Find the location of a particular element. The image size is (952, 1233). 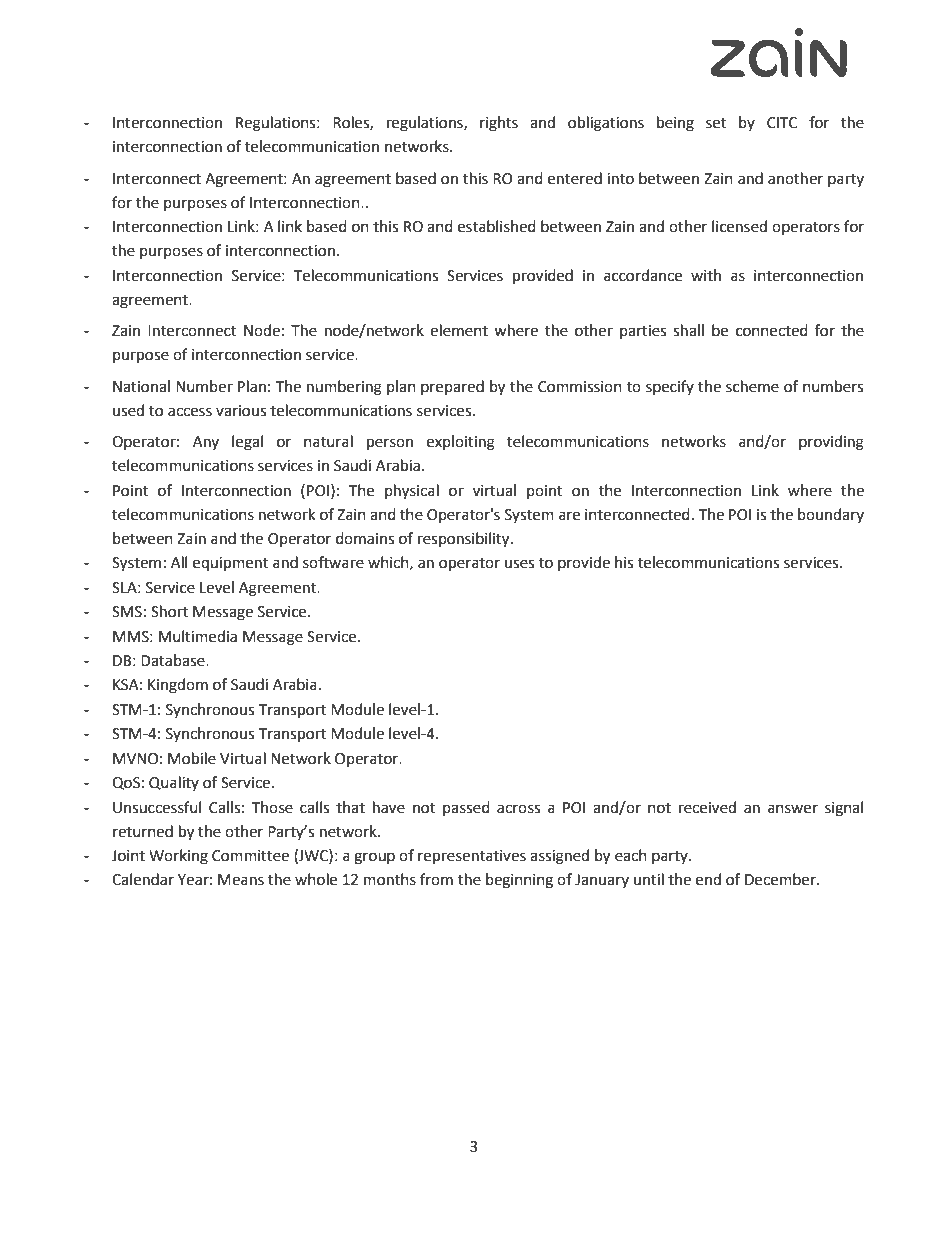

rights is located at coordinates (499, 124).
